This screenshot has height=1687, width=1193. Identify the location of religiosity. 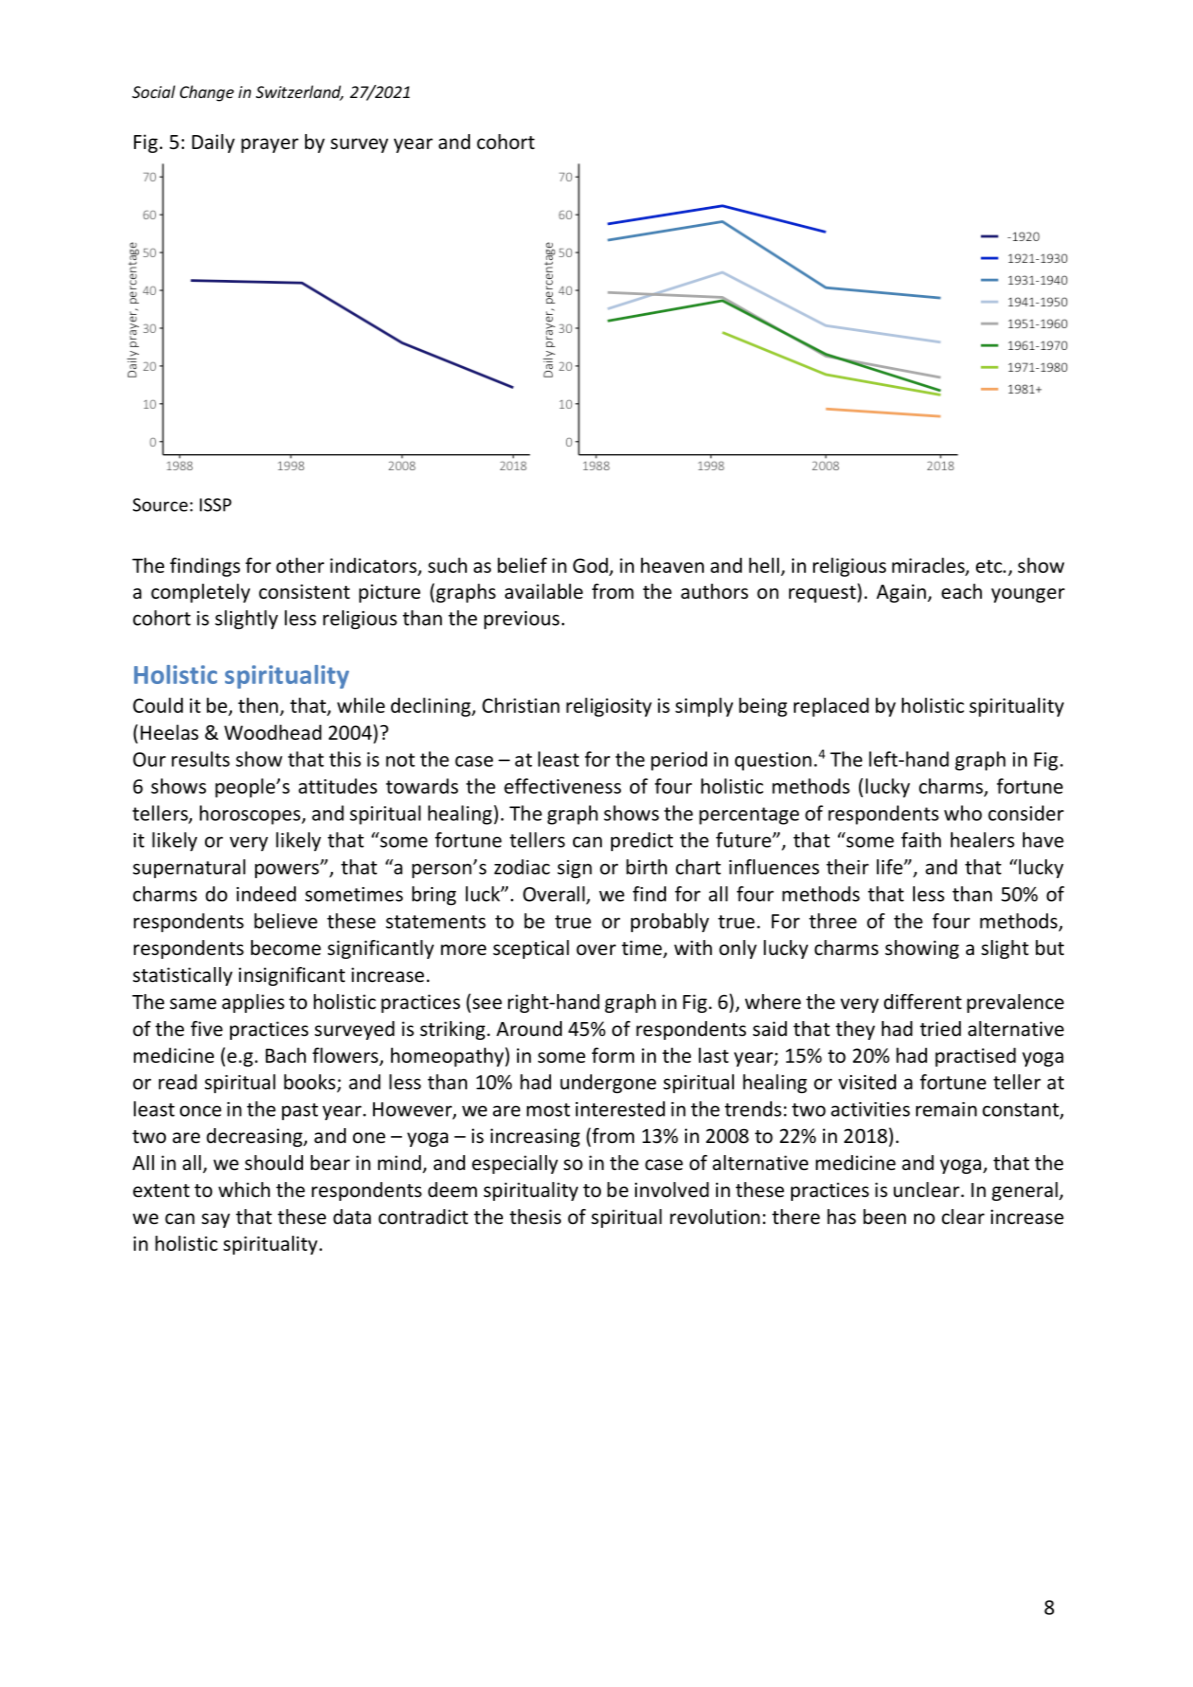
(609, 707).
